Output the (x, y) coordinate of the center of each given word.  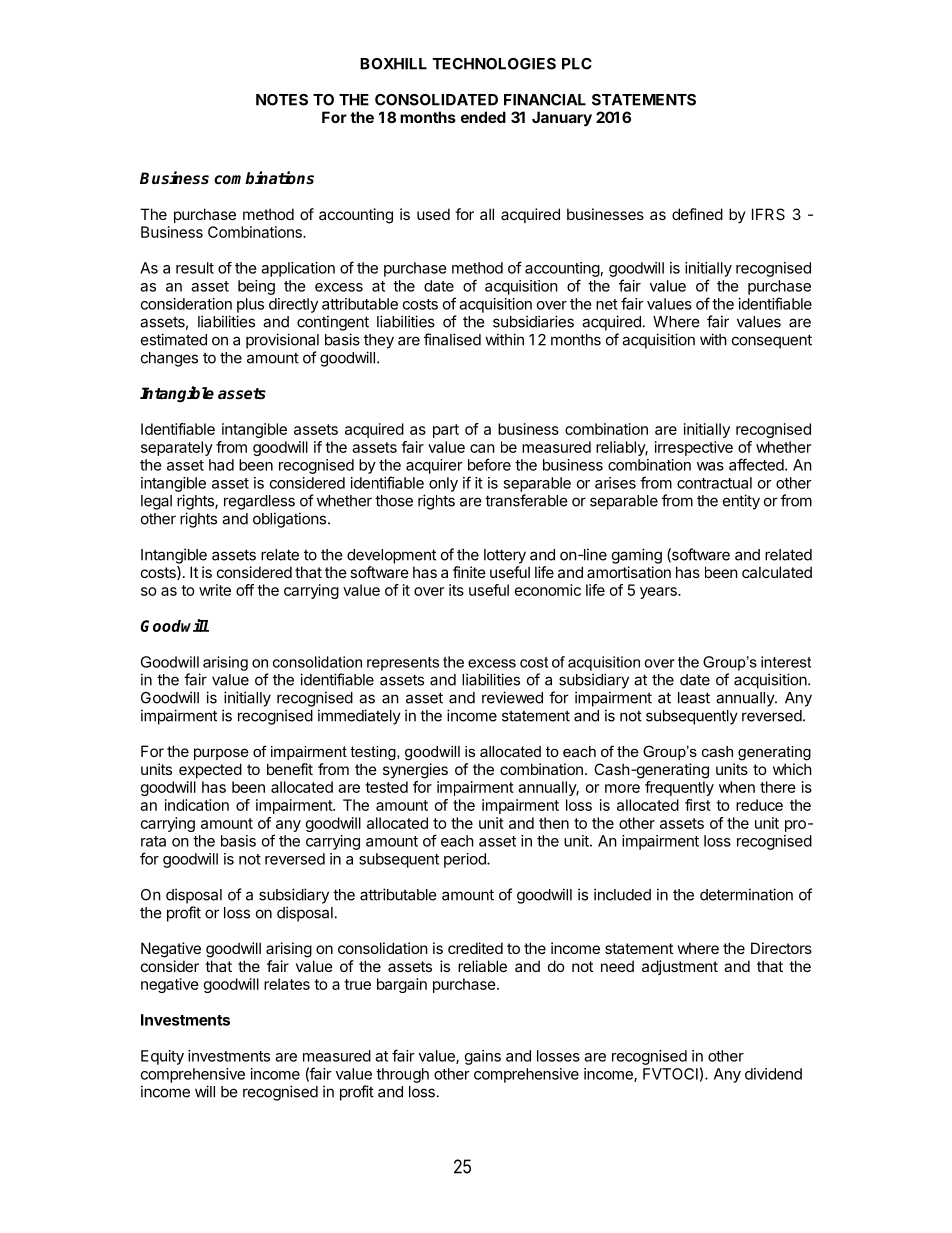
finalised (452, 339)
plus (250, 305)
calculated (777, 572)
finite (469, 572)
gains (483, 1057)
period (466, 860)
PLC (577, 64)
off (245, 590)
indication (197, 805)
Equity (162, 1057)
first (698, 805)
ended (483, 117)
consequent (772, 341)
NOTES (282, 100)
